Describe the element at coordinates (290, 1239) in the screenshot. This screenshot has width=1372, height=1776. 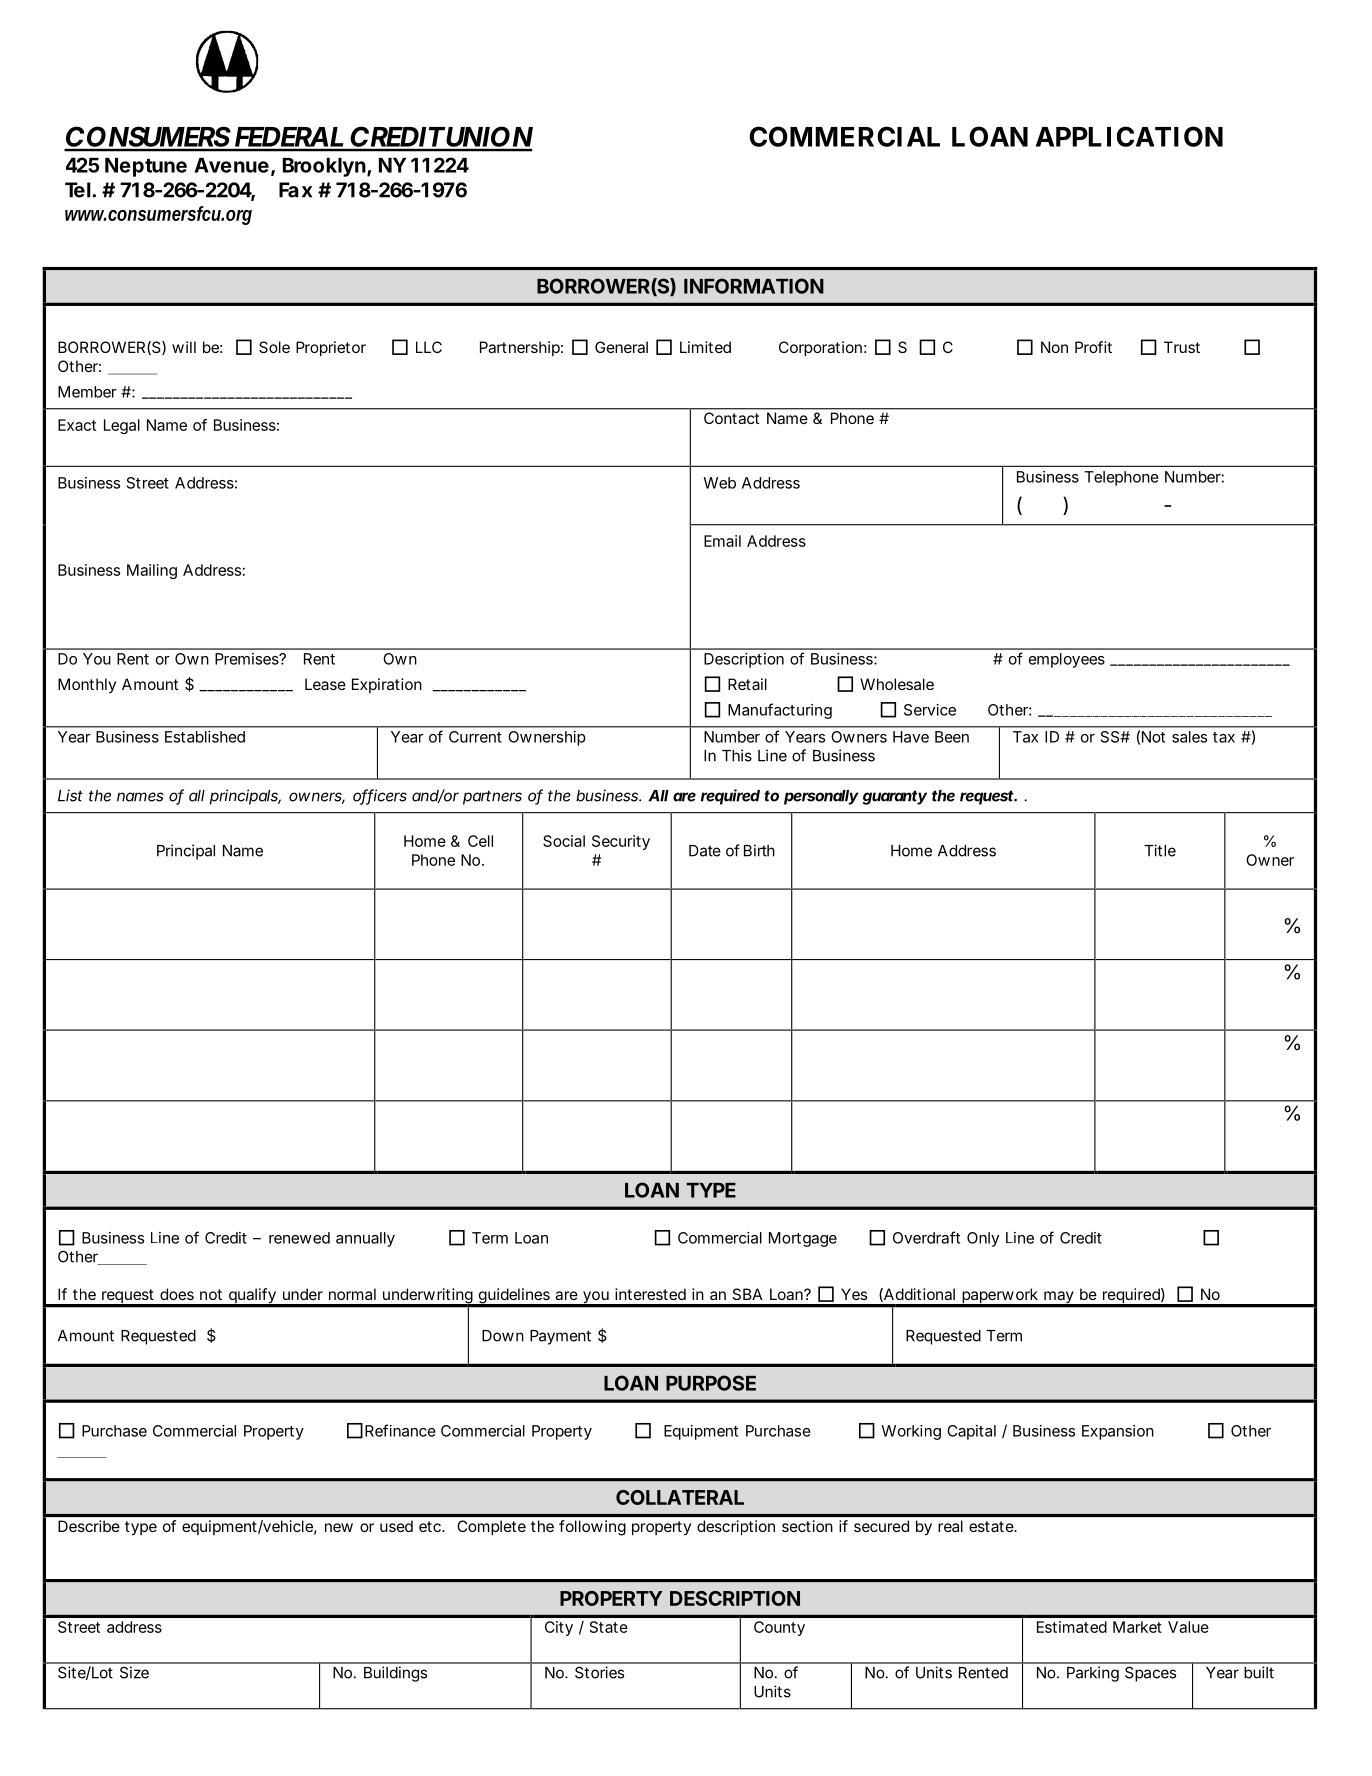
I see `renew` at that location.
